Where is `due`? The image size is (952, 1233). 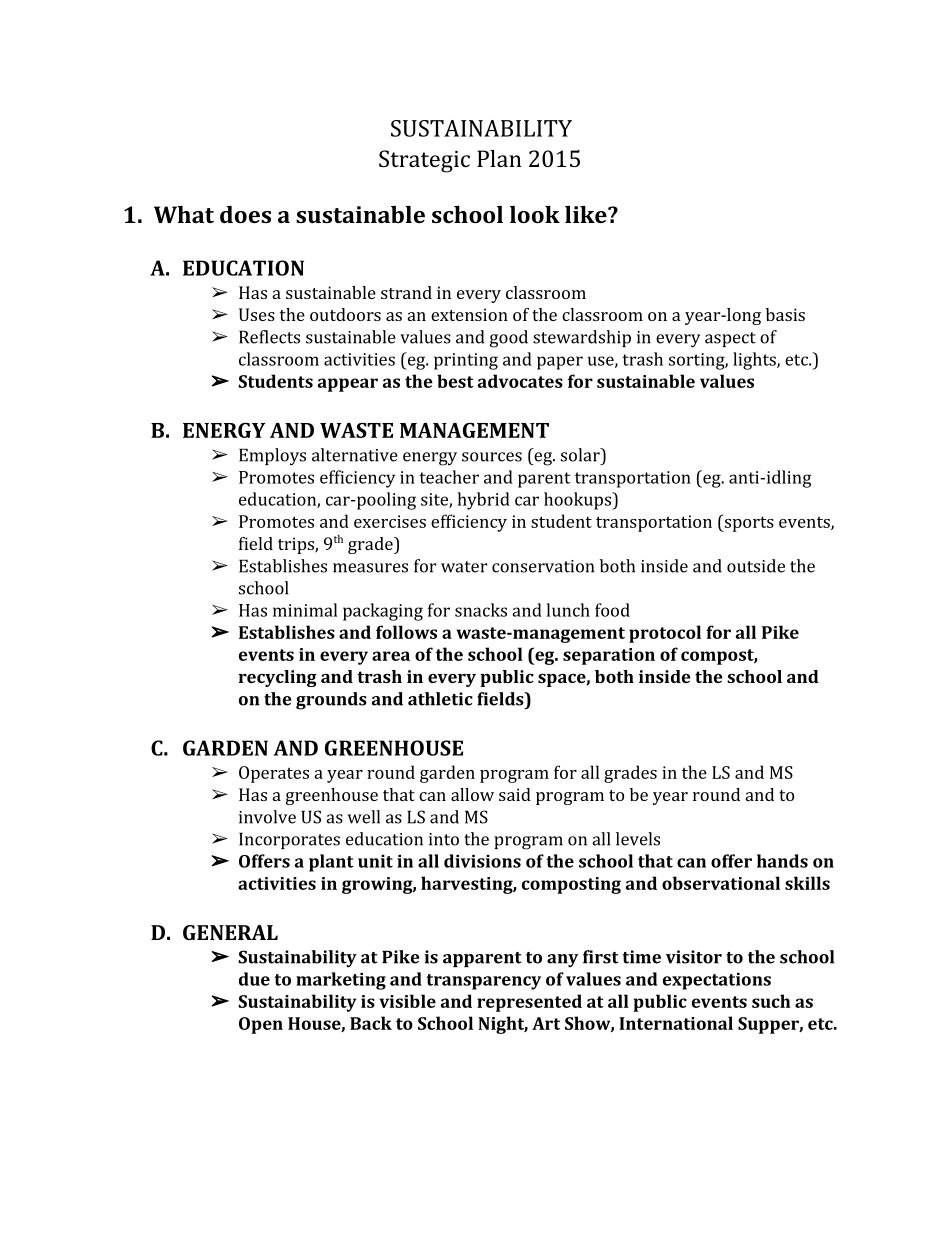 due is located at coordinates (254, 979).
